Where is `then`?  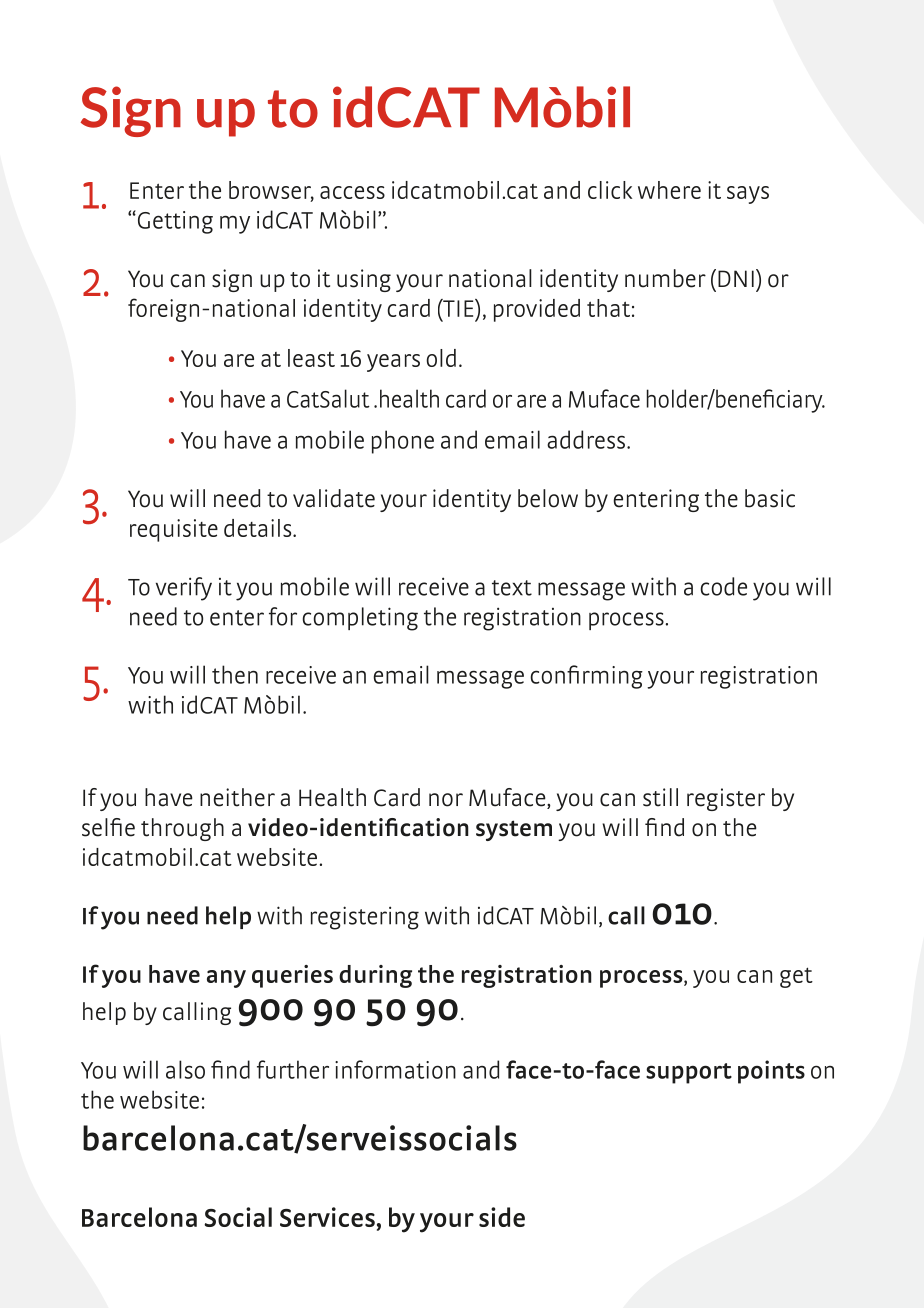 then is located at coordinates (235, 674).
